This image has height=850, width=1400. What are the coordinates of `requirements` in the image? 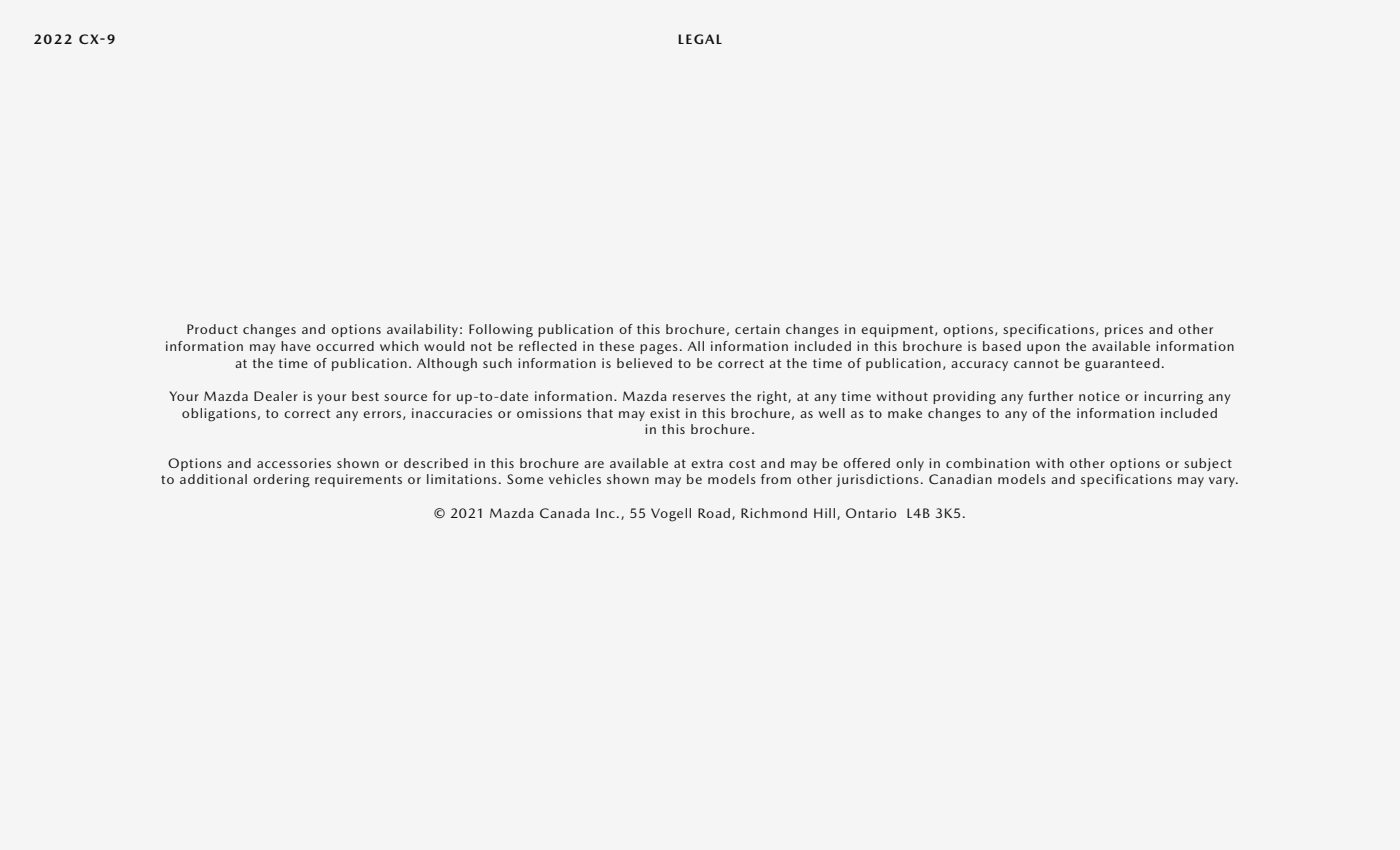 It's located at (358, 480).
